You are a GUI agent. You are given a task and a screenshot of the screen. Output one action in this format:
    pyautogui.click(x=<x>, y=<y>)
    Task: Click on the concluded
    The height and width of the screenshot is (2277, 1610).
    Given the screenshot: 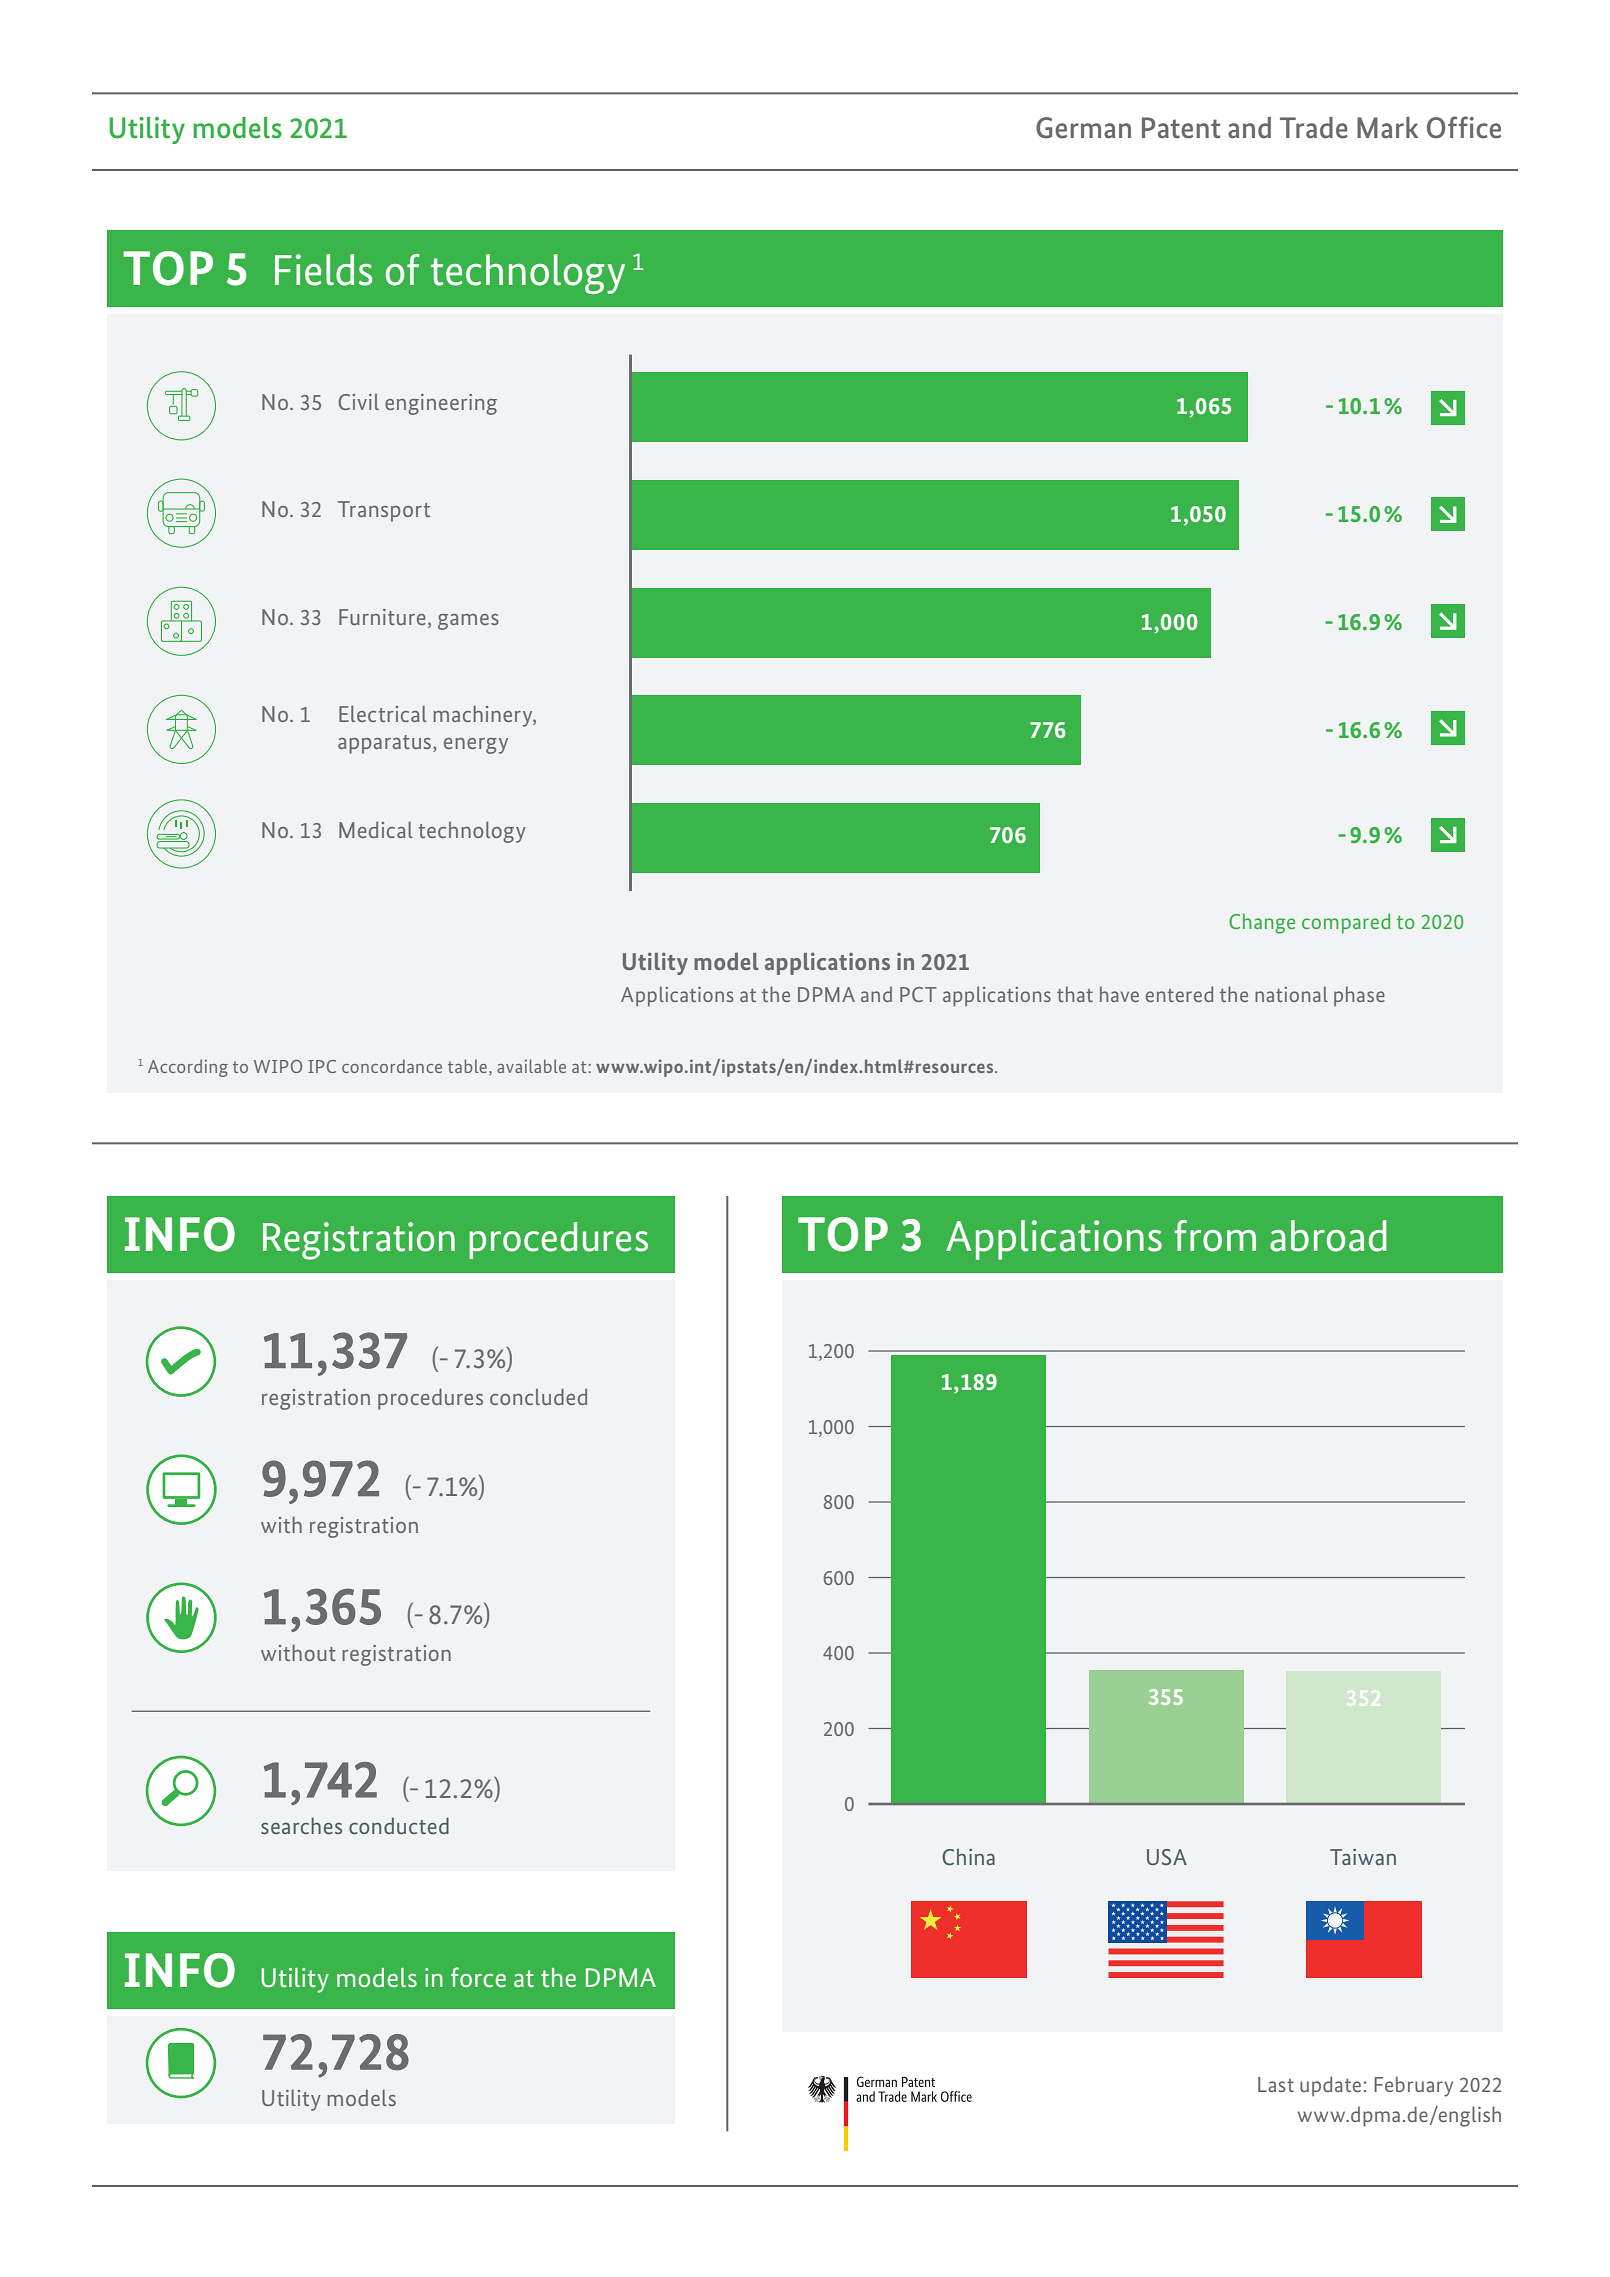 What is the action you would take?
    pyautogui.click(x=538, y=1396)
